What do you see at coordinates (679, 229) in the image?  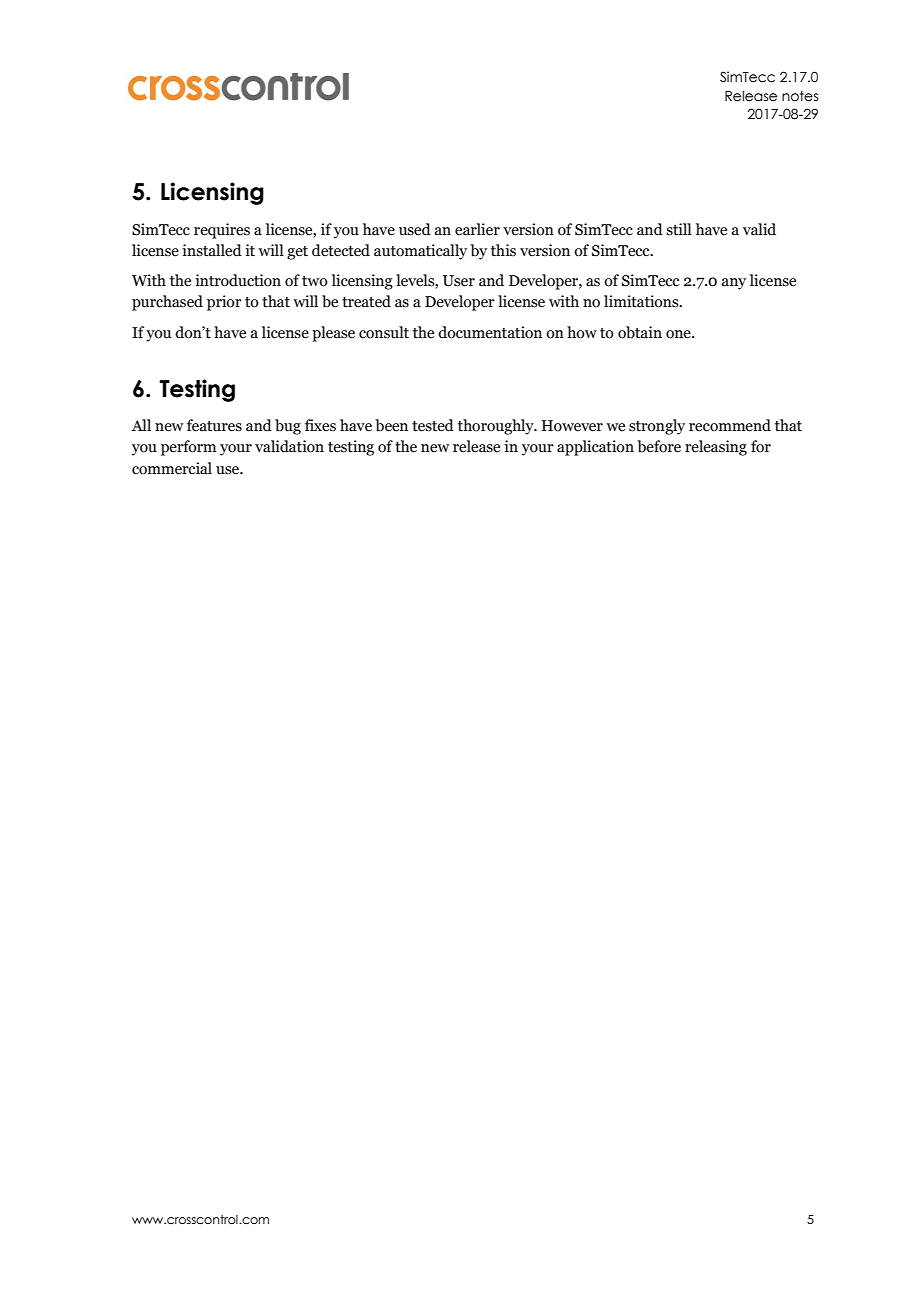 I see `still` at bounding box center [679, 229].
